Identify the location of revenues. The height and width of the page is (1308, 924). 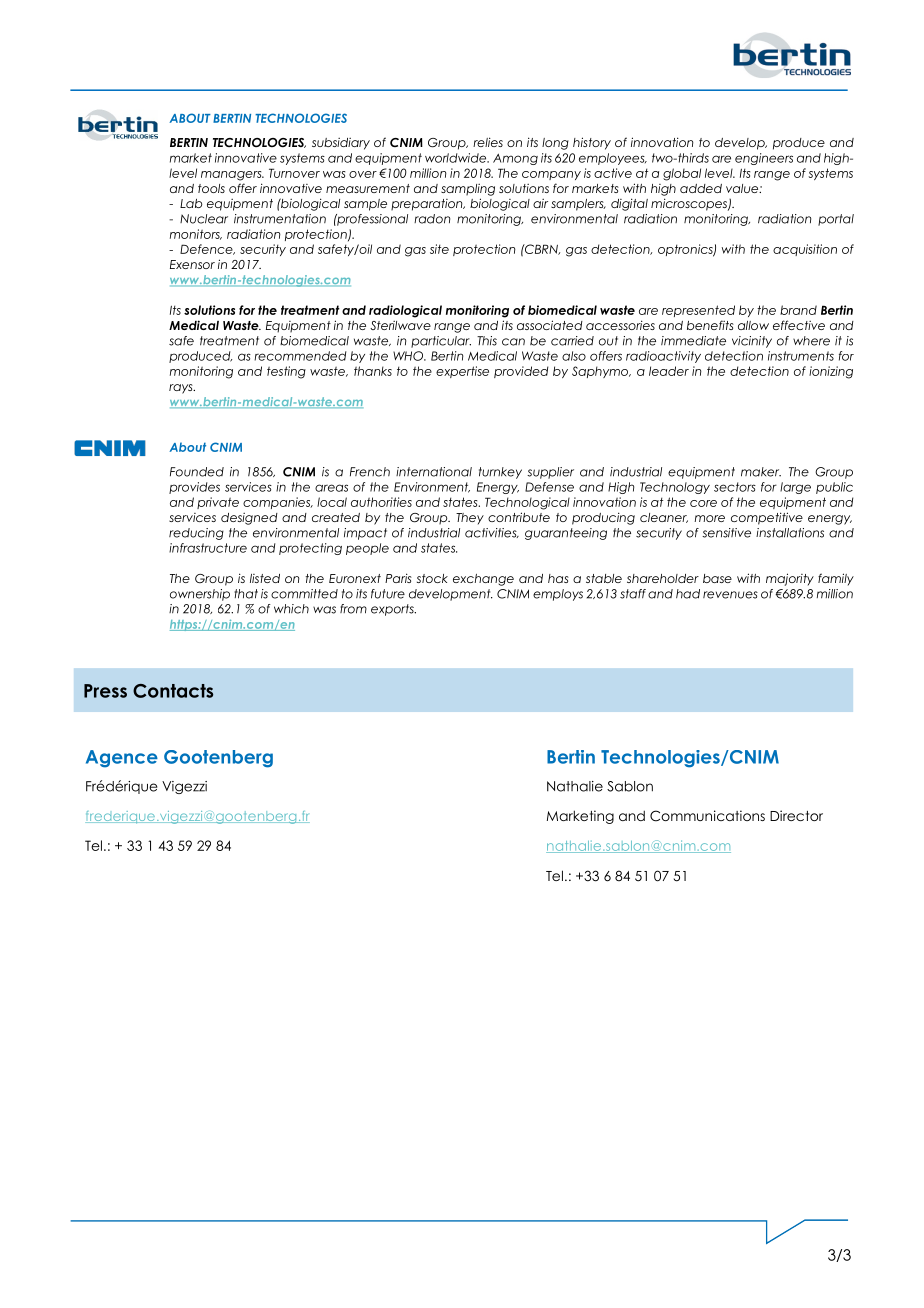
(730, 595).
